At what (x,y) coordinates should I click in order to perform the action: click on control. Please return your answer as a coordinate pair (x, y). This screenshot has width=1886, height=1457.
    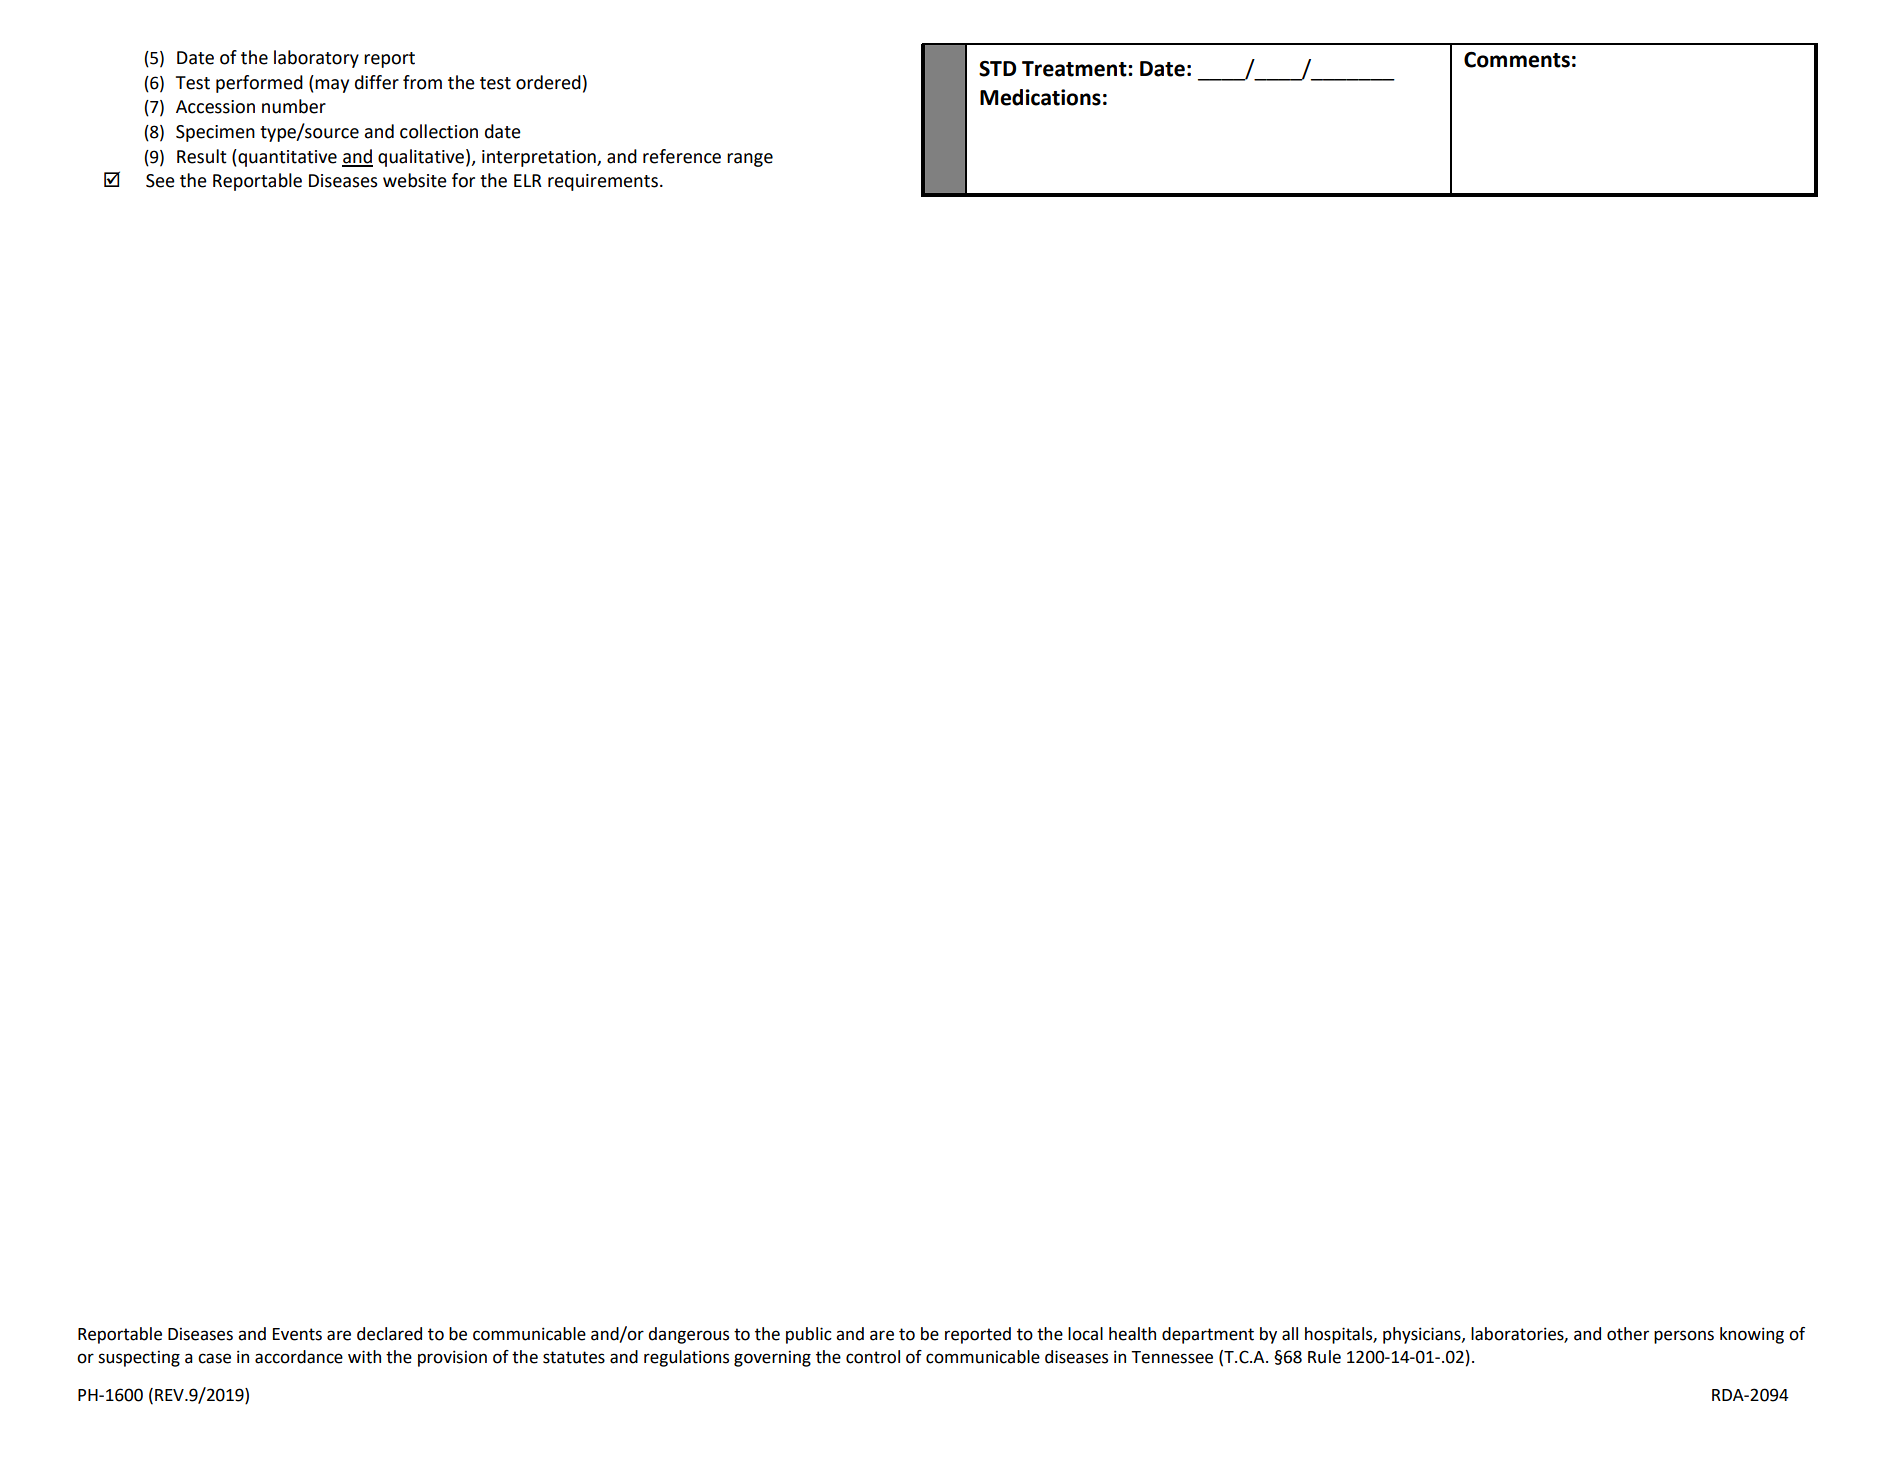
    Looking at the image, I should click on (873, 1357).
